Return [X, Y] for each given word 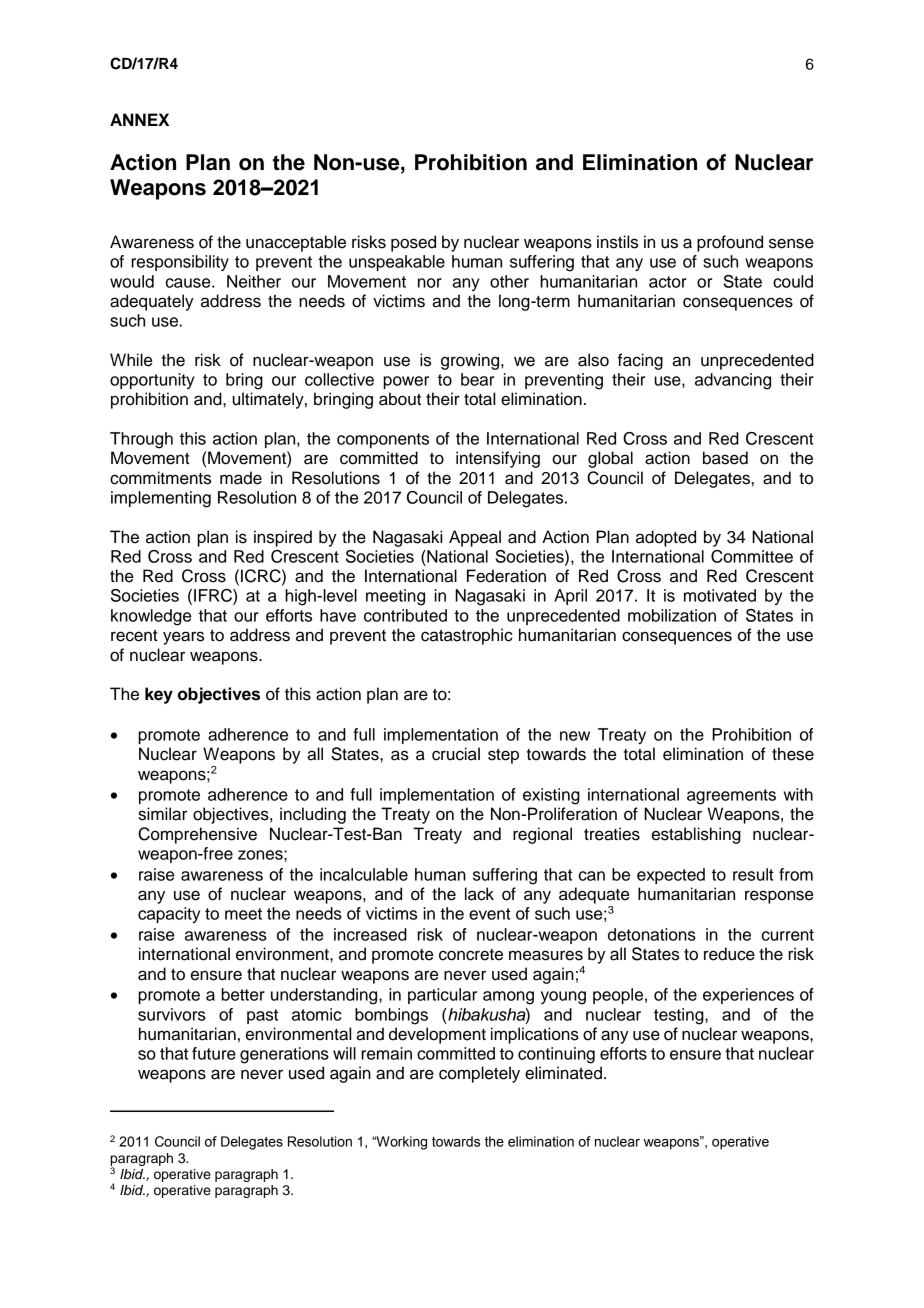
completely [479, 1074]
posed [413, 243]
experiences [748, 996]
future [214, 1053]
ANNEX [139, 119]
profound [730, 243]
